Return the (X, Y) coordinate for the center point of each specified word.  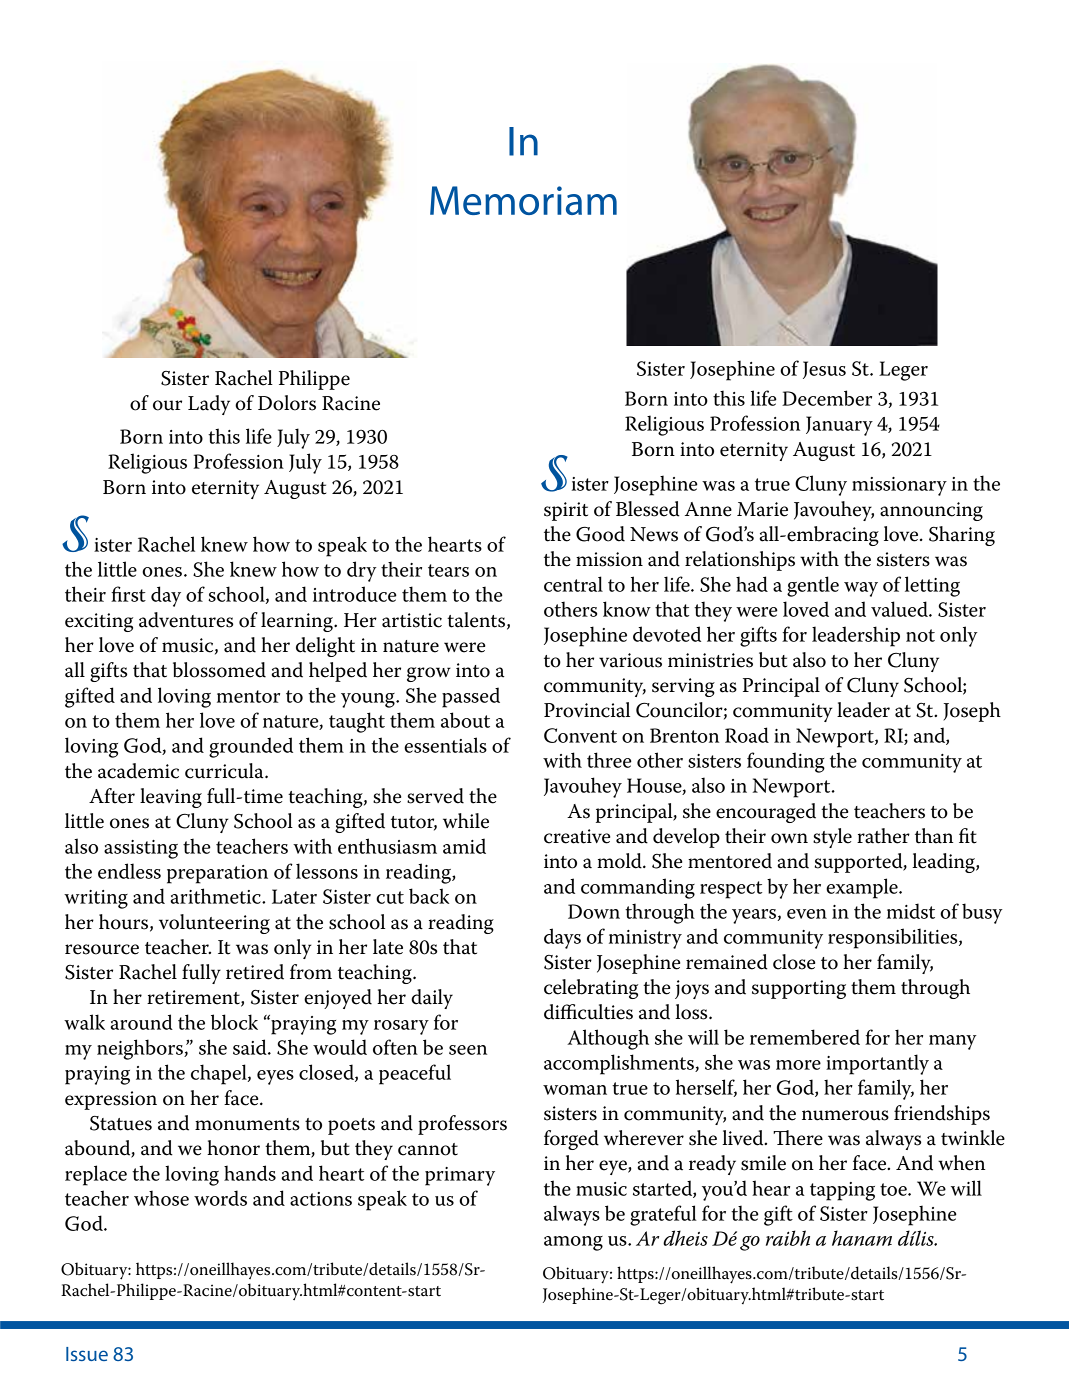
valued (900, 609)
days (562, 938)
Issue (87, 1354)
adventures (186, 620)
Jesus (824, 370)
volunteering (214, 924)
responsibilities (894, 938)
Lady (209, 405)
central (573, 584)
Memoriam (523, 200)
